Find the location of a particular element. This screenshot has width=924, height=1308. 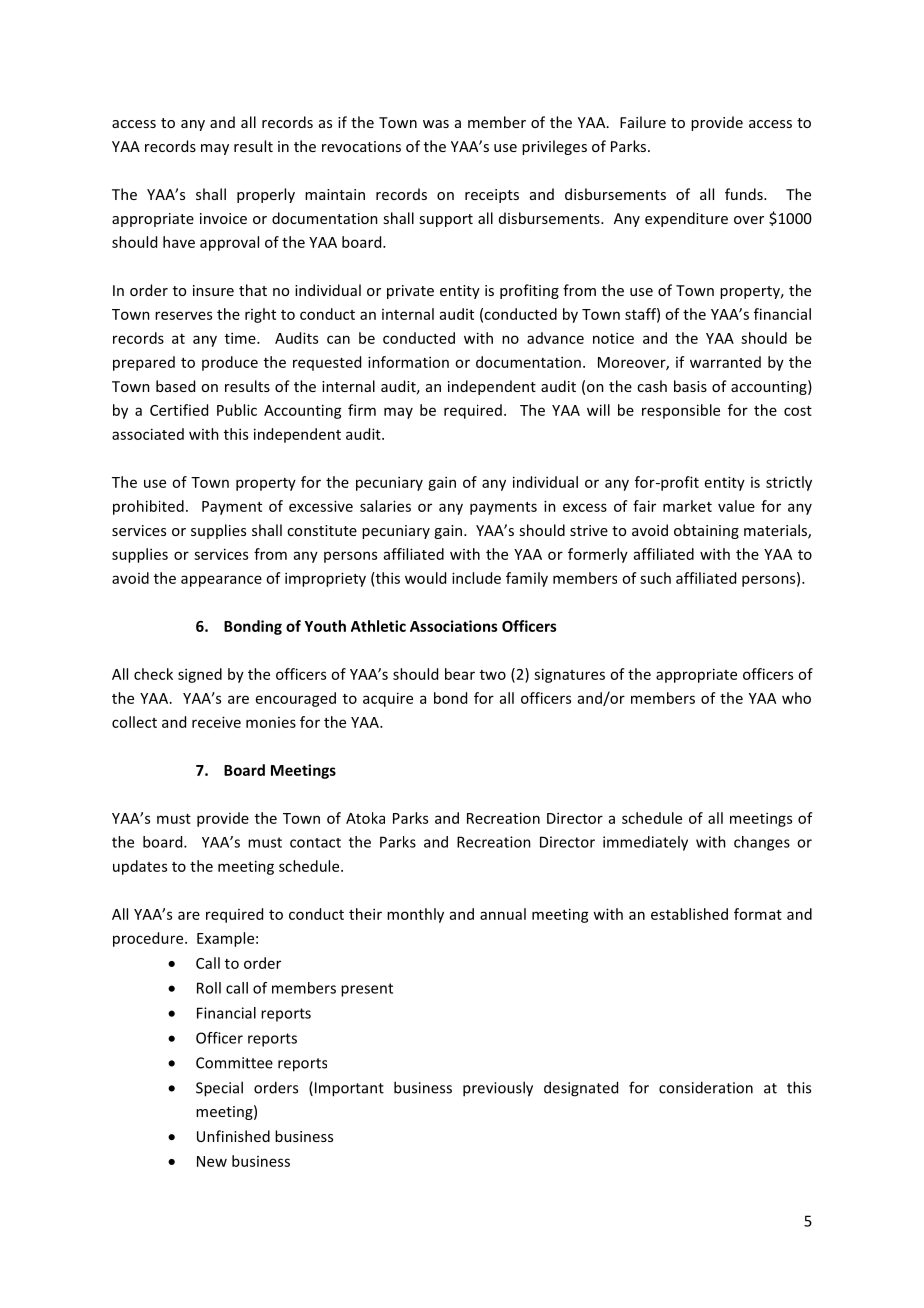

annual is located at coordinates (503, 914).
